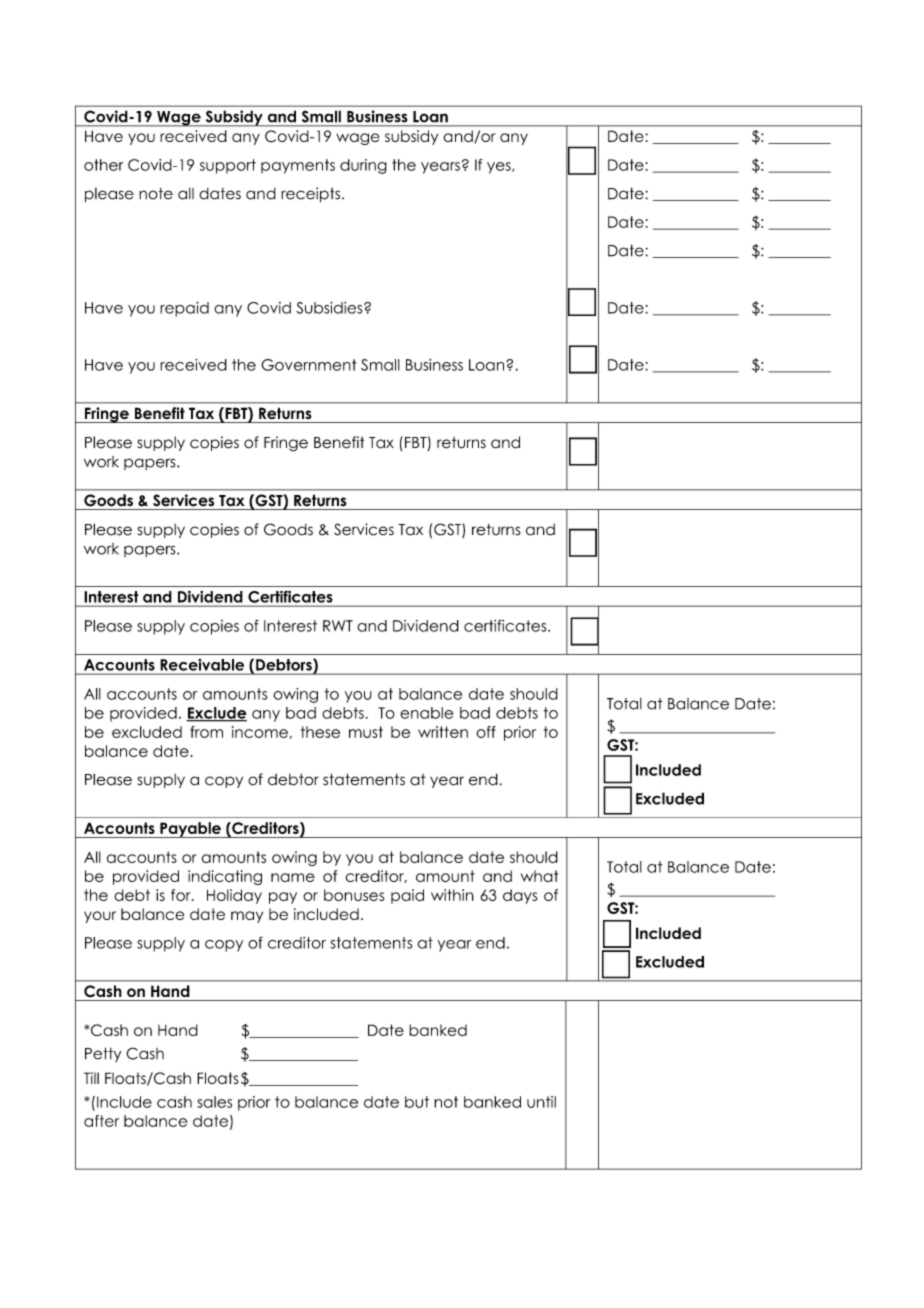 The height and width of the page is (1308, 924). What do you see at coordinates (206, 732) in the page?
I see `from` at bounding box center [206, 732].
